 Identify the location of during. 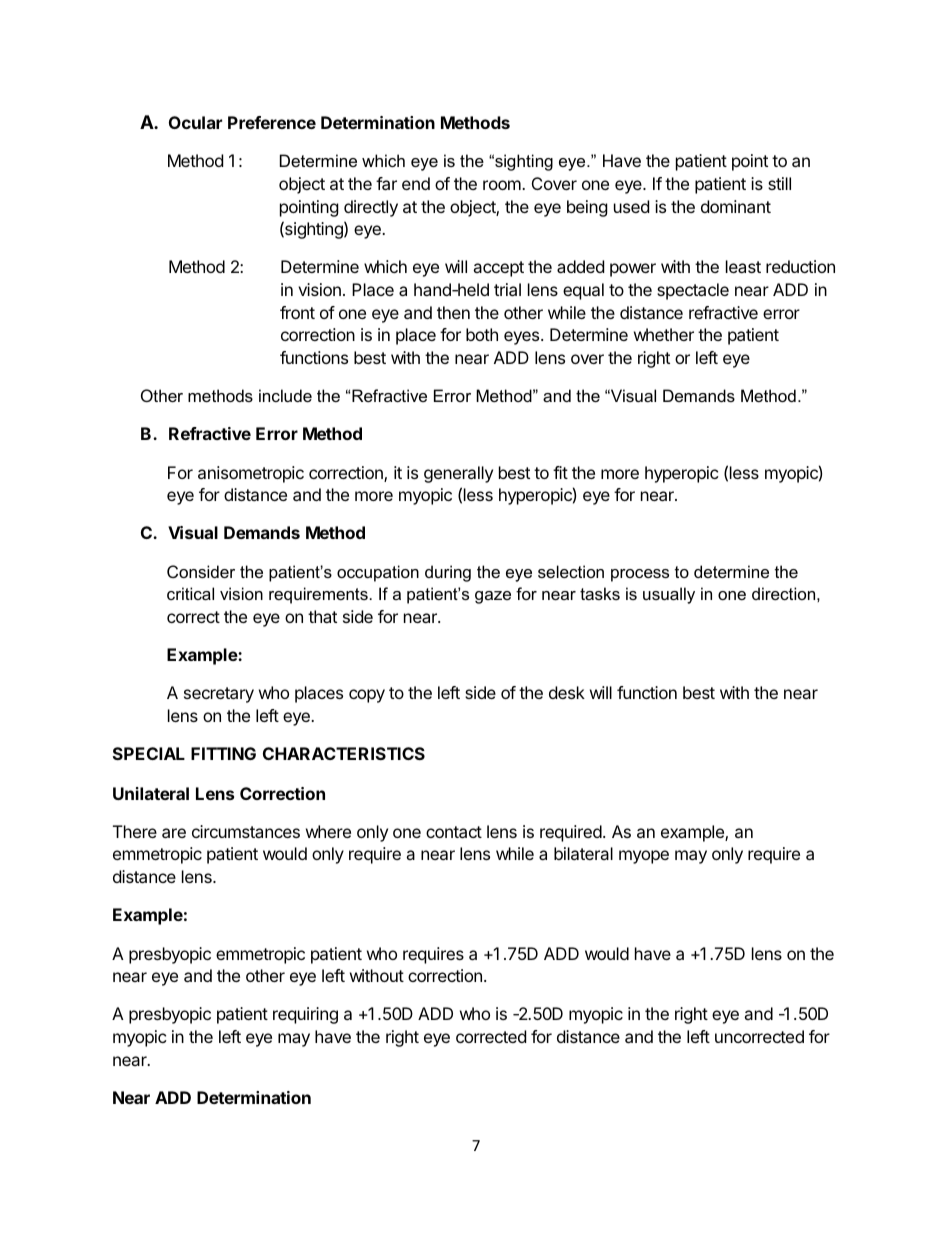
(448, 573).
